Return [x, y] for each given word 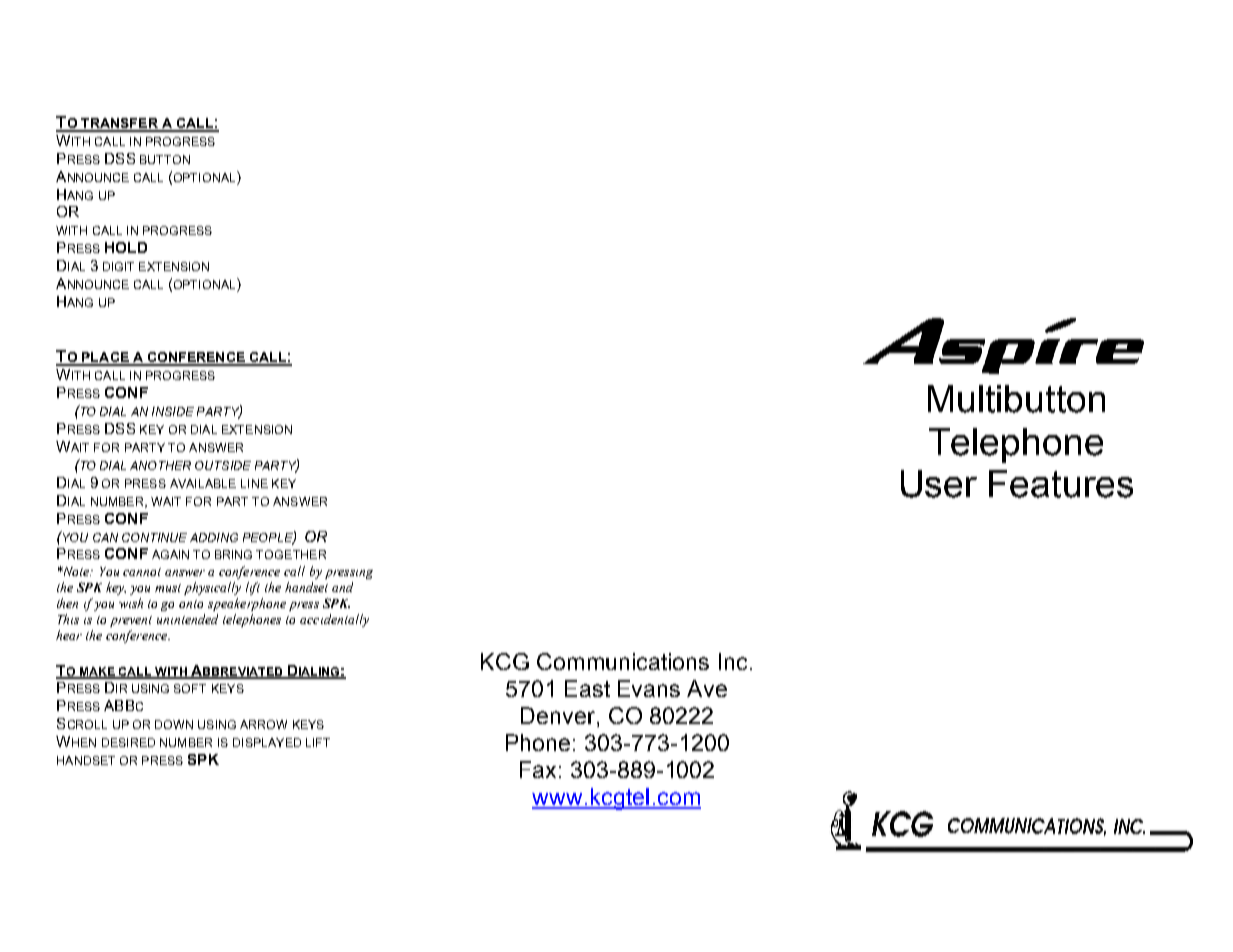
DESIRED [128, 742]
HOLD [126, 247]
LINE [254, 483]
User [939, 484]
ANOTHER [160, 465]
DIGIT [118, 266]
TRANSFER [119, 124]
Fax [538, 769]
